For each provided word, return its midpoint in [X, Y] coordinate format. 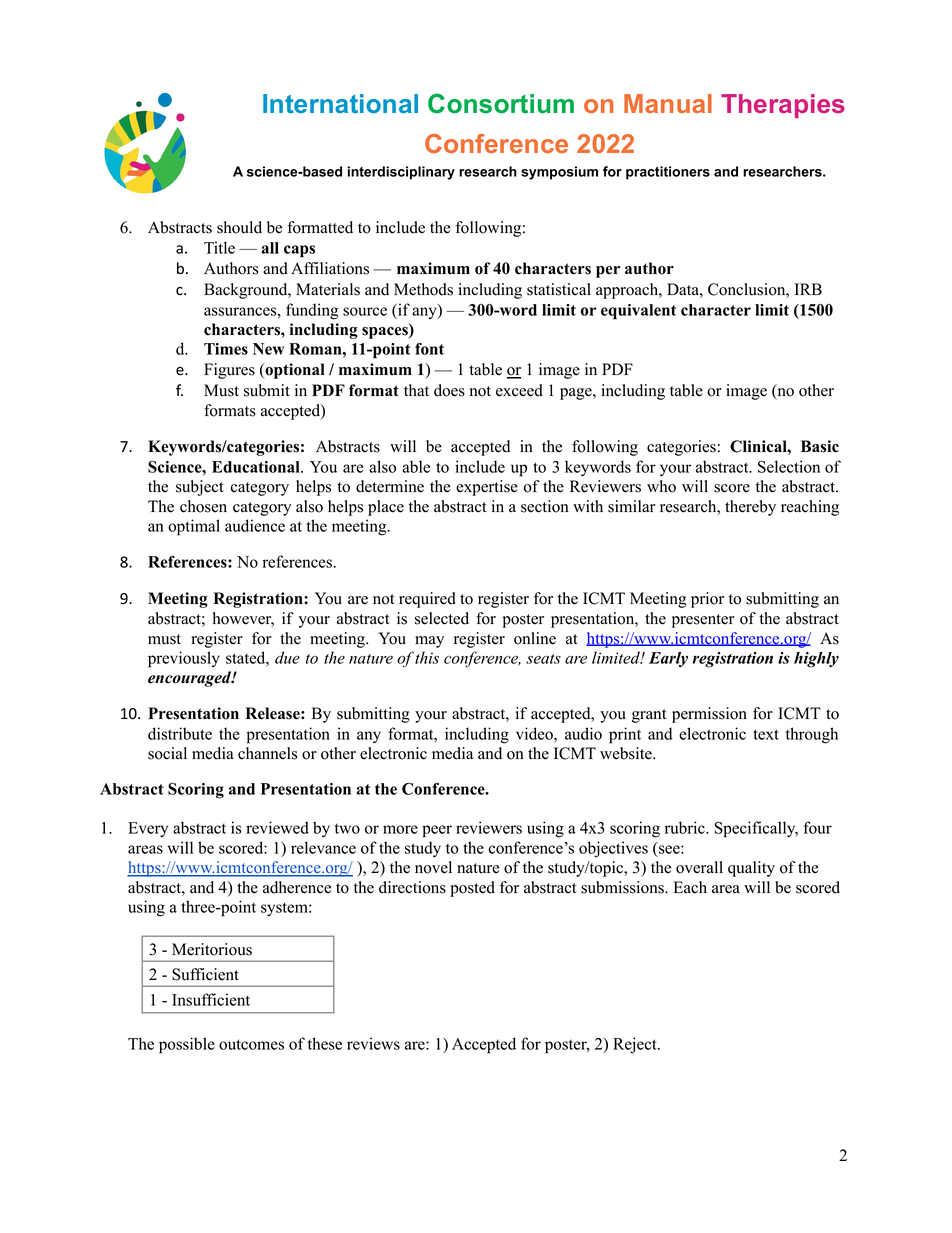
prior [707, 600]
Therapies [783, 106]
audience [255, 525]
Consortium [501, 104]
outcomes [251, 1044]
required [427, 600]
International [340, 103]
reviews [373, 1043]
